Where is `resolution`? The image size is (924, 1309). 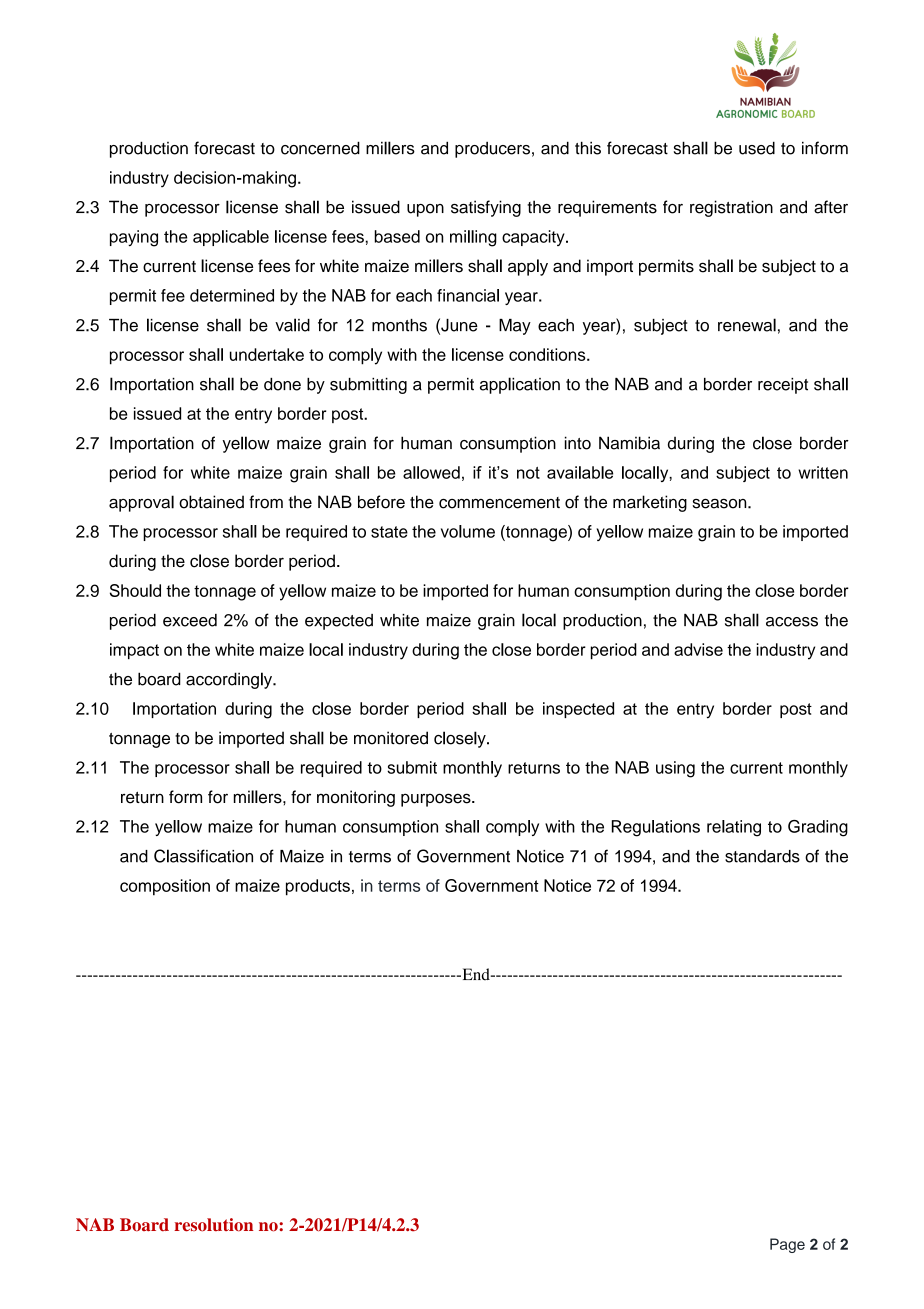
resolution is located at coordinates (213, 1225).
